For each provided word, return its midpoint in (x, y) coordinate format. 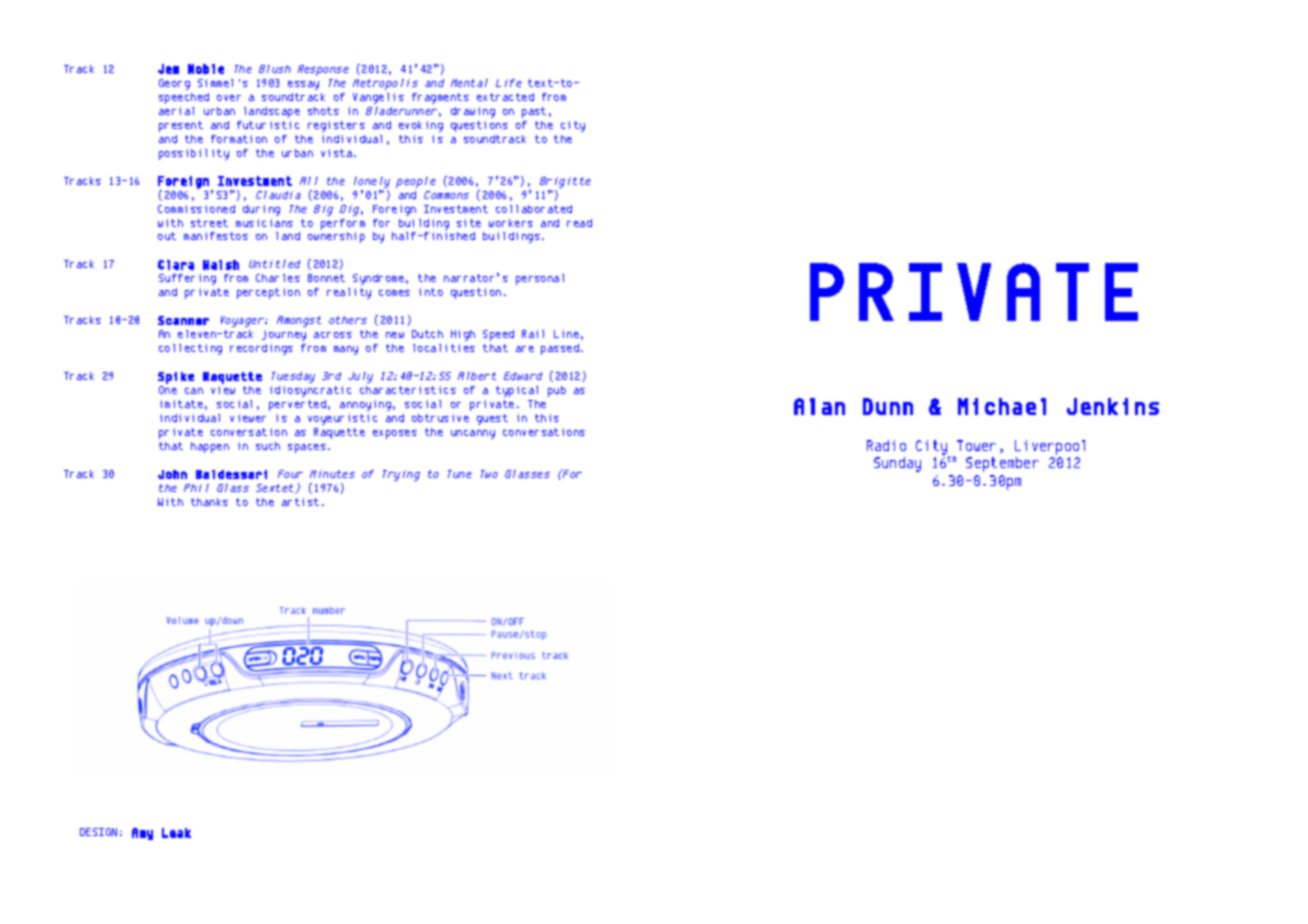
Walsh (221, 265)
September (1002, 464)
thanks (209, 502)
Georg (174, 84)
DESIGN (98, 832)
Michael (1002, 406)
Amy (142, 834)
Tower (976, 445)
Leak (176, 833)
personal (540, 279)
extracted (505, 97)
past (534, 112)
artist (300, 502)
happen (210, 447)
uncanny (473, 434)
